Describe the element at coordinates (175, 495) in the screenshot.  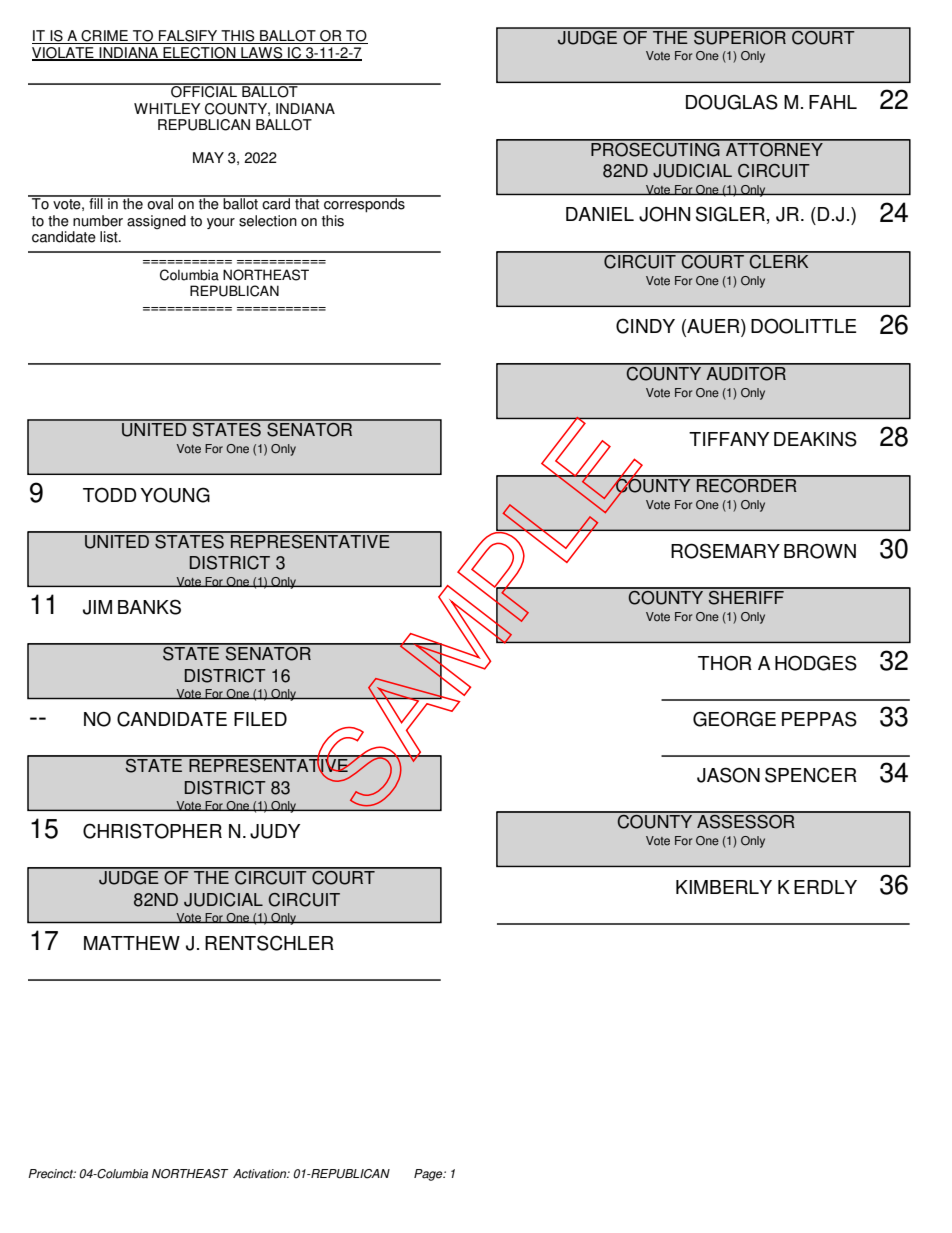
I see `YOUNG` at that location.
